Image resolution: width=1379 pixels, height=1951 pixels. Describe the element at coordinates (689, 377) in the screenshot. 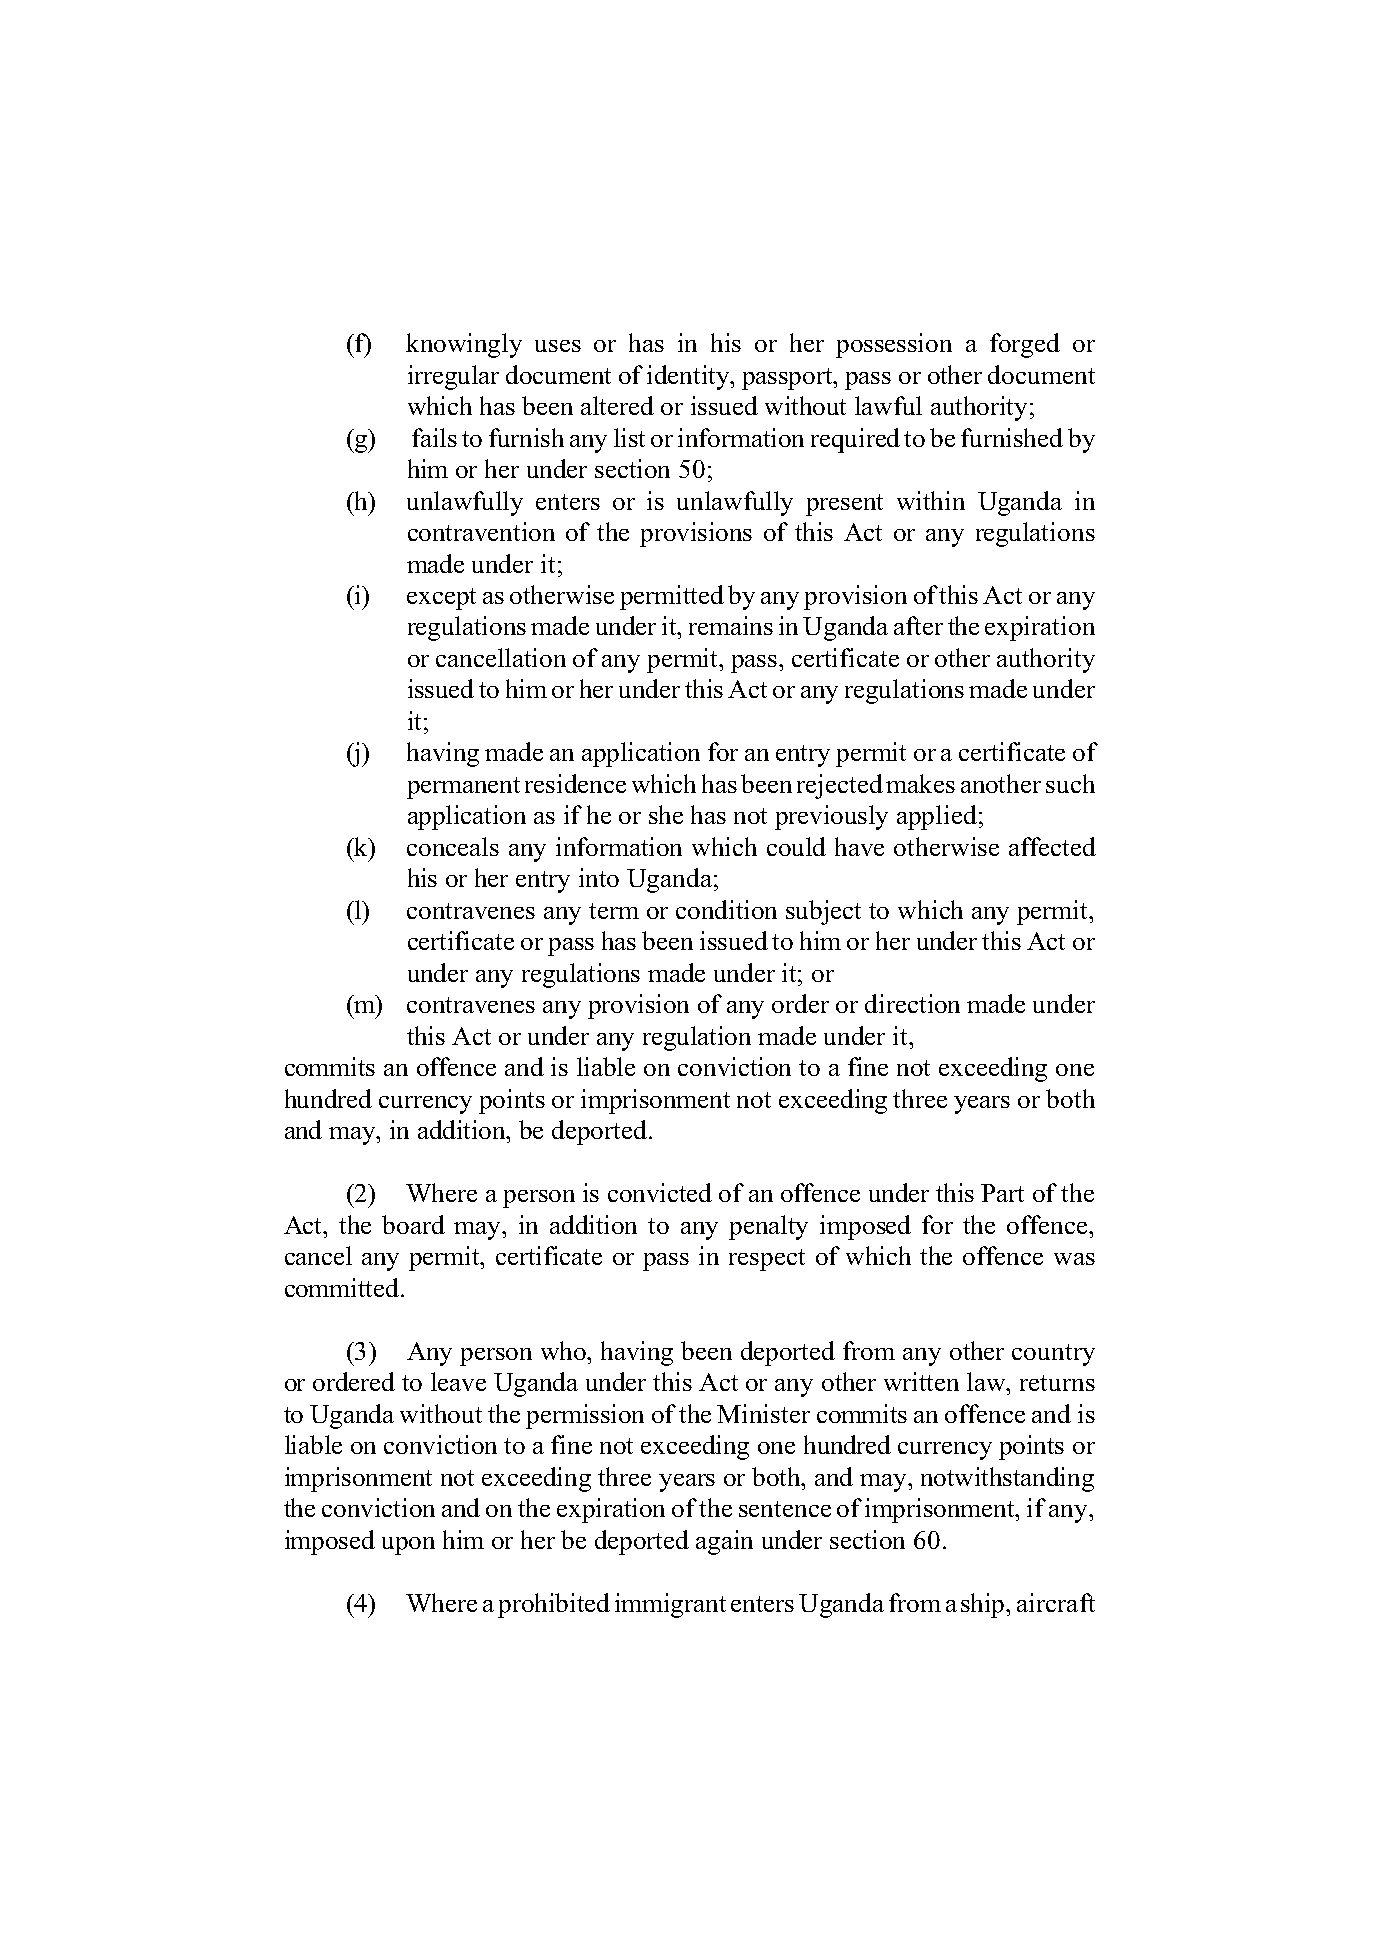

I see `identity` at that location.
